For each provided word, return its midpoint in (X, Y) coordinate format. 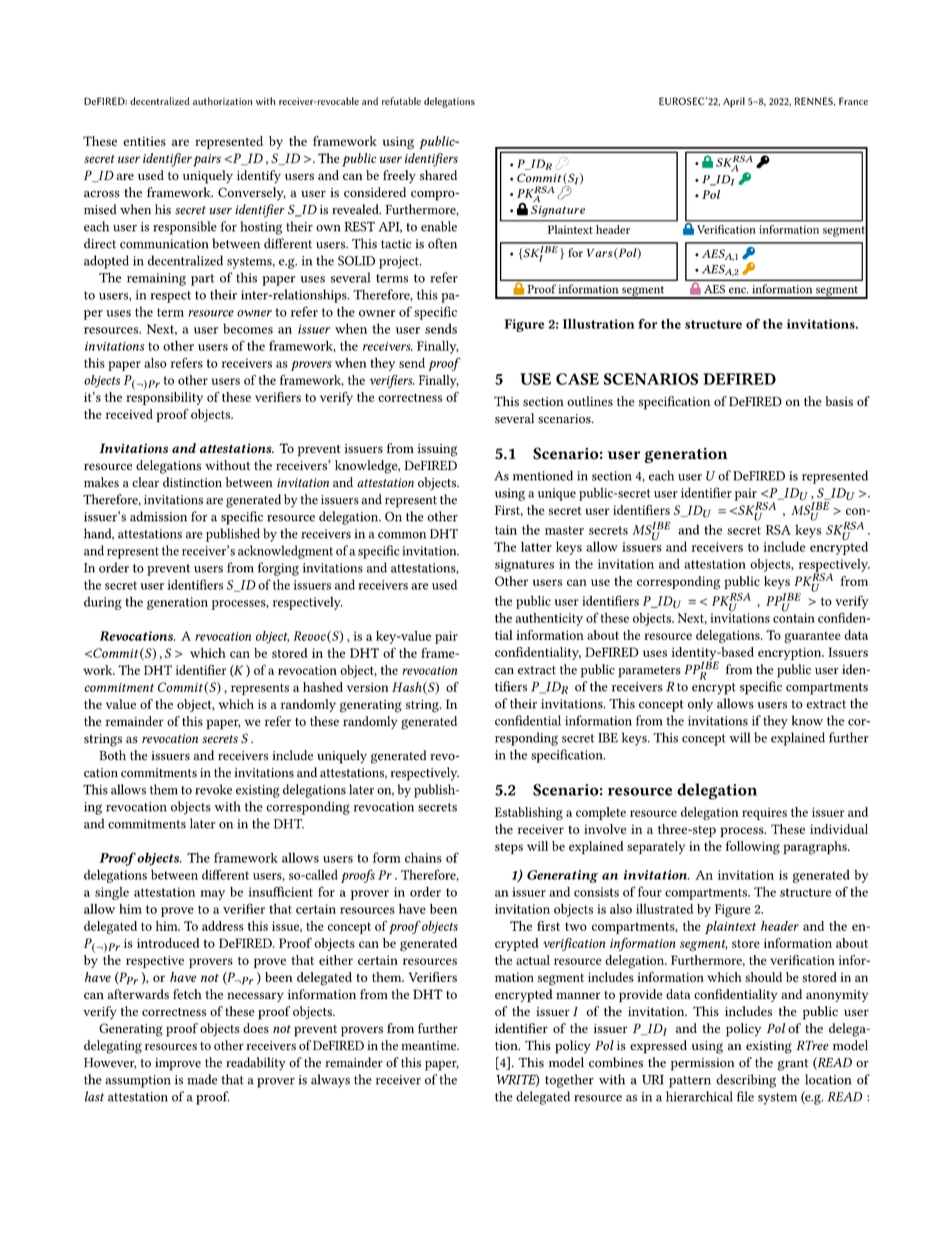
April (734, 102)
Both (112, 755)
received (129, 414)
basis (839, 401)
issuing (437, 450)
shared (438, 175)
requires (764, 814)
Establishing (529, 813)
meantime (430, 1046)
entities (144, 141)
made (202, 1079)
